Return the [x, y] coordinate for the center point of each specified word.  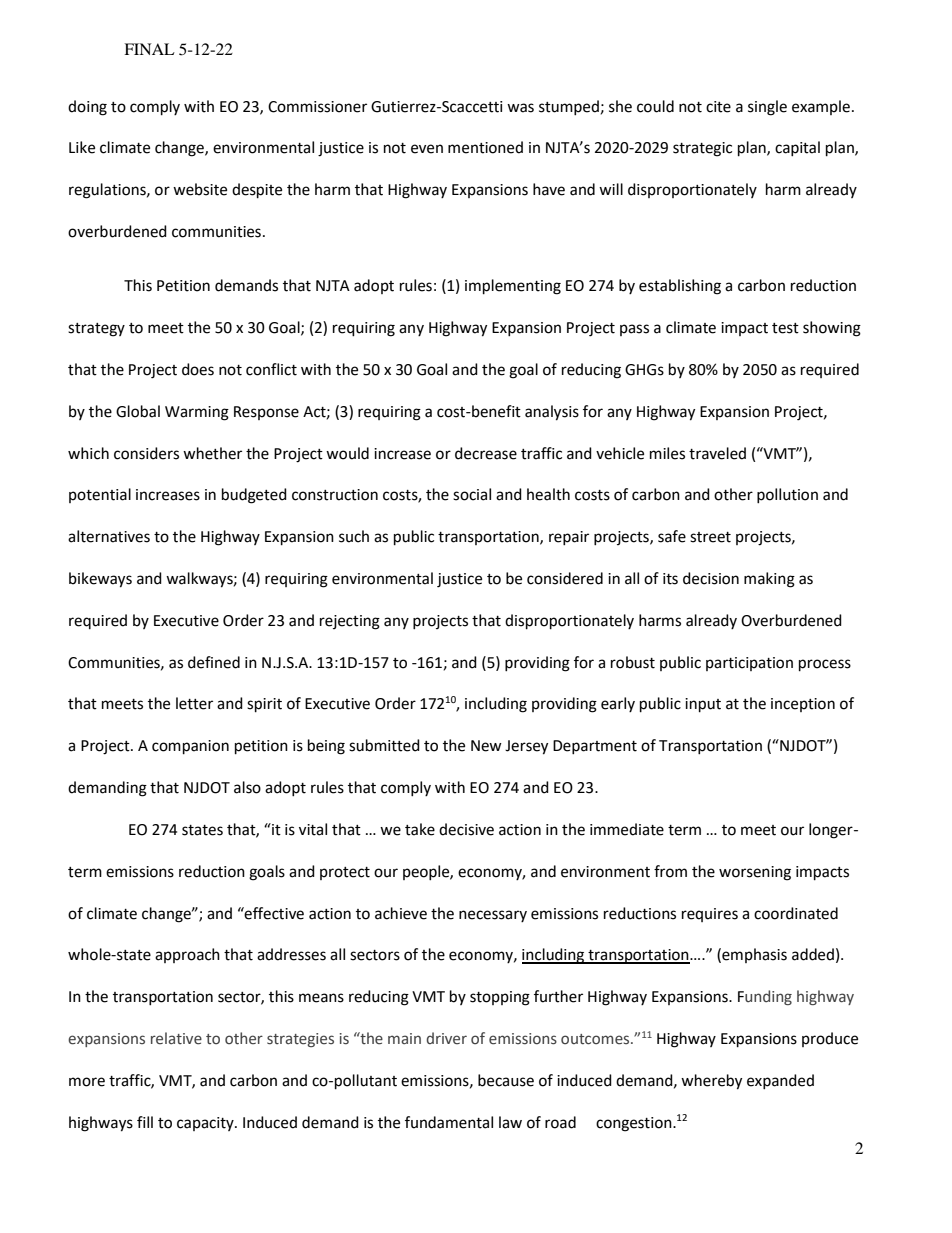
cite [718, 107]
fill [145, 1122]
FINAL [149, 49]
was [520, 108]
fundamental [449, 1122]
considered [565, 578]
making [769, 580]
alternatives [109, 536]
